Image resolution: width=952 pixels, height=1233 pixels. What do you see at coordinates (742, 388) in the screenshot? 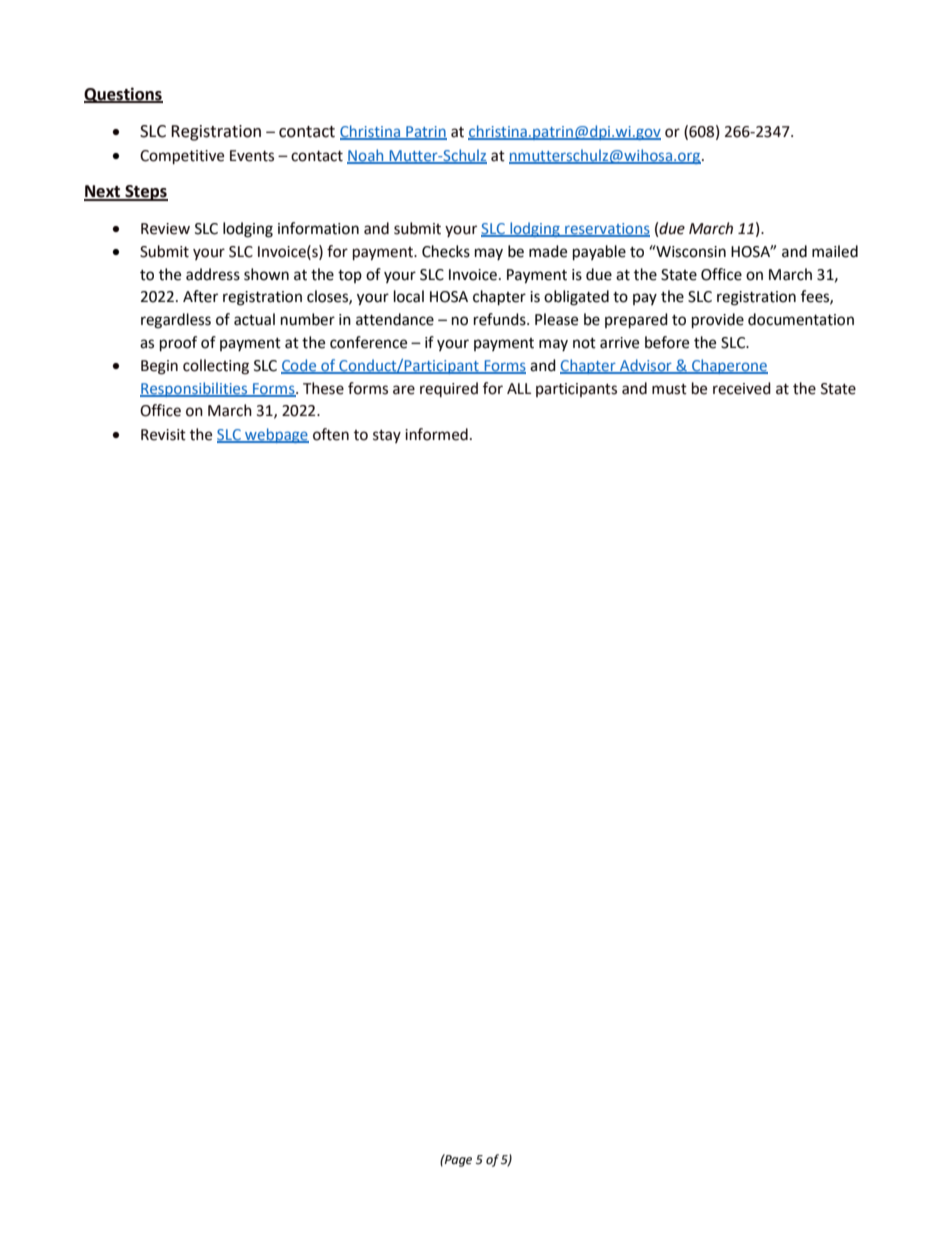
I see `received` at bounding box center [742, 388].
